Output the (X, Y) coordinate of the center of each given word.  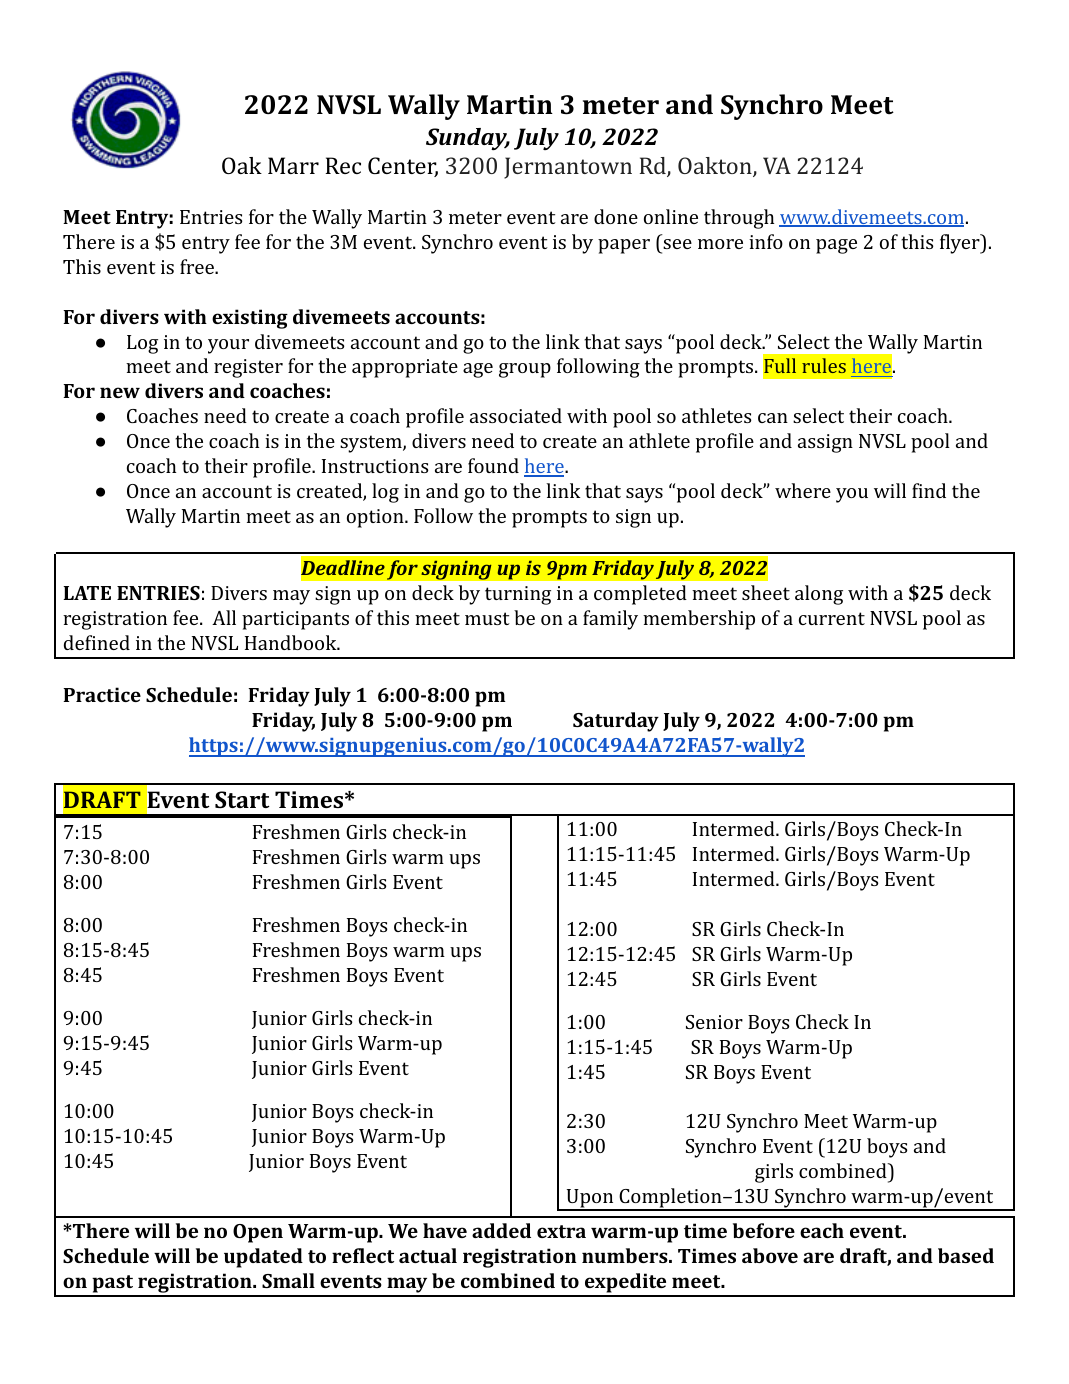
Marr (293, 165)
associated (516, 415)
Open (258, 1233)
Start (242, 799)
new (120, 392)
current (832, 618)
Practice (102, 694)
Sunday (468, 139)
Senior (714, 1022)
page (836, 246)
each (822, 1230)
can (773, 418)
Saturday (616, 722)
